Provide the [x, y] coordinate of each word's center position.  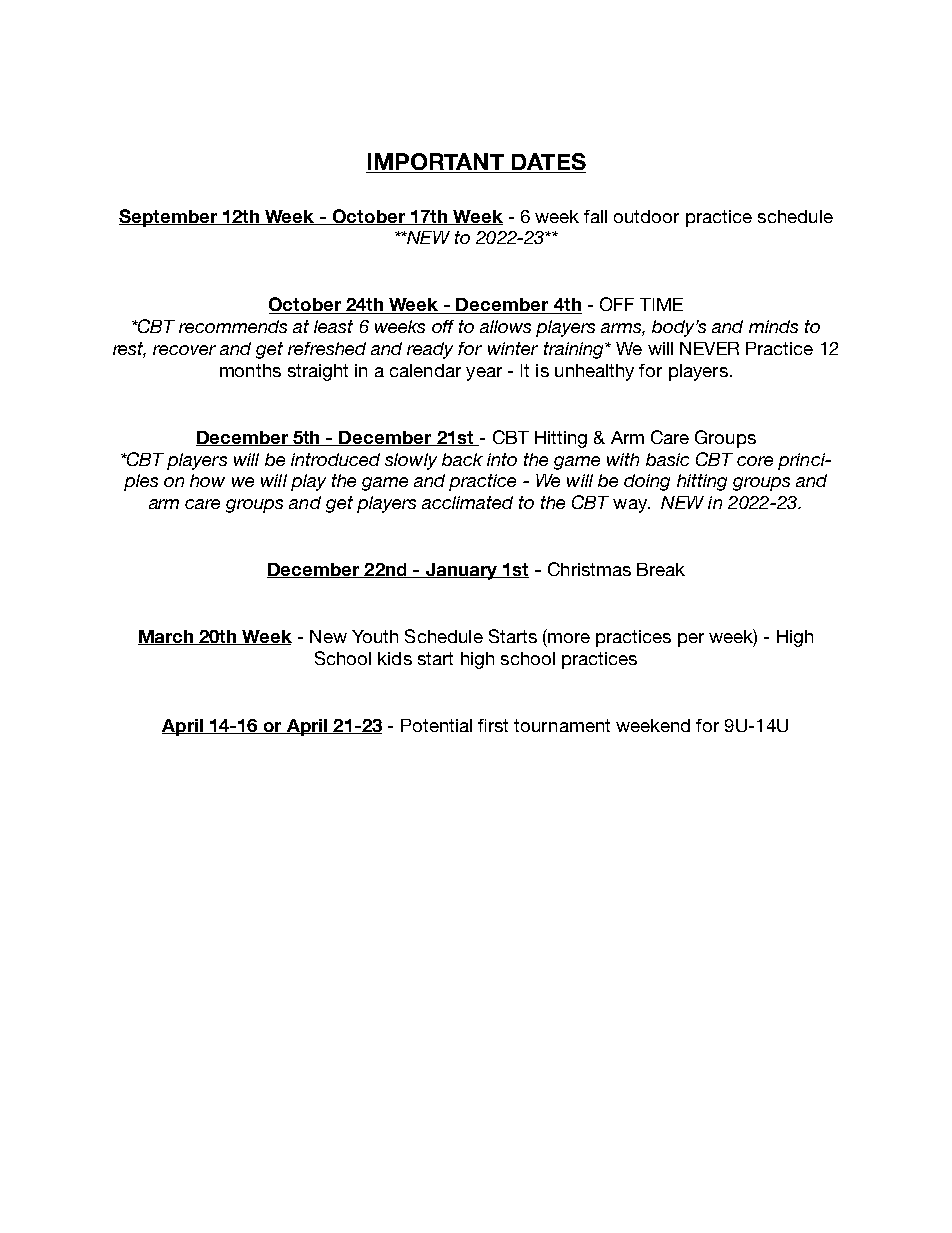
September [169, 218]
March [166, 637]
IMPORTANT [436, 163]
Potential [436, 725]
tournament [562, 725]
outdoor [646, 216]
